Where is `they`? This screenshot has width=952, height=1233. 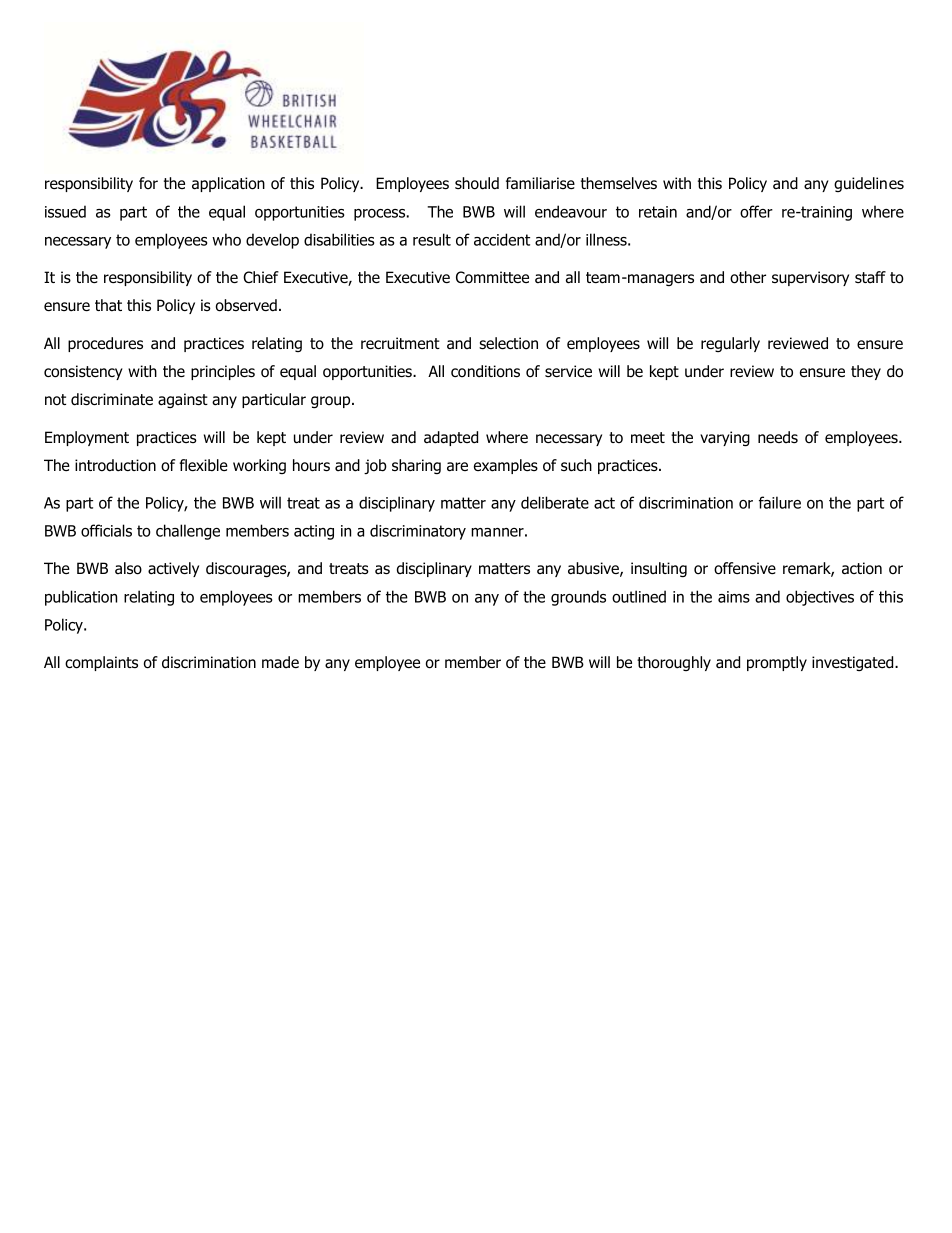
they is located at coordinates (866, 372).
